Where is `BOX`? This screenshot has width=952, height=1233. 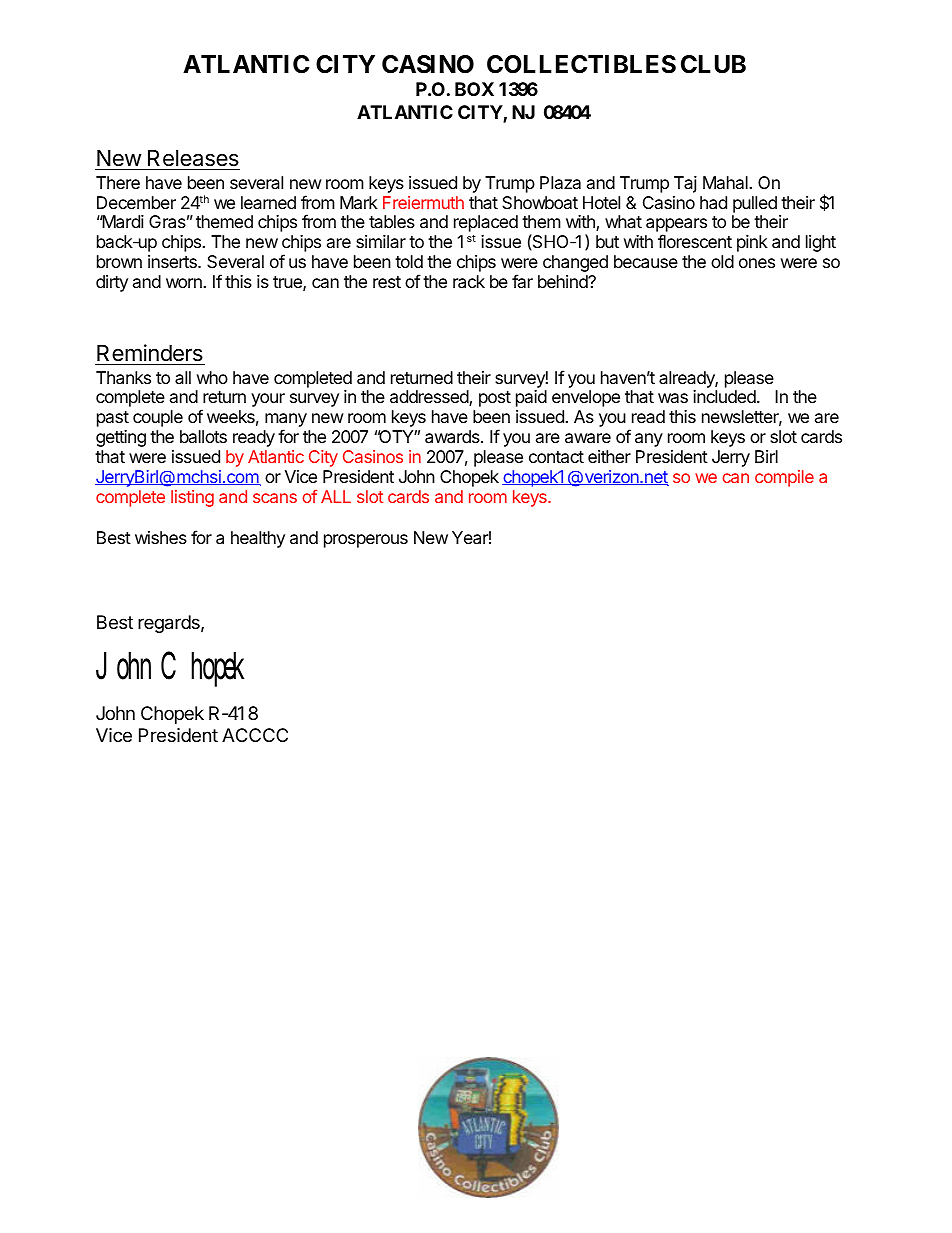 BOX is located at coordinates (474, 89).
